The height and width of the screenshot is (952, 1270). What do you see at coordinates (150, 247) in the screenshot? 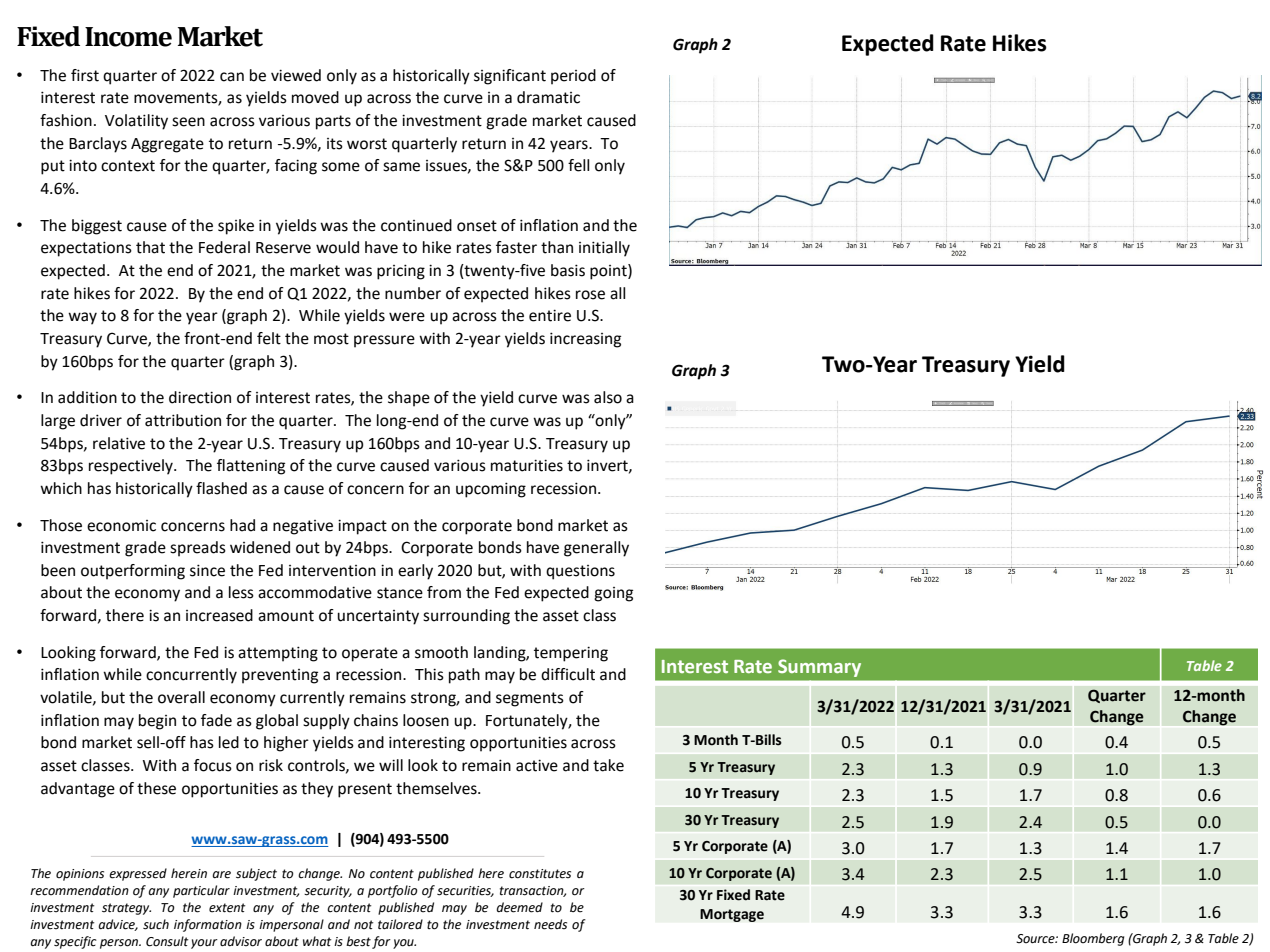
I see `that` at bounding box center [150, 247].
